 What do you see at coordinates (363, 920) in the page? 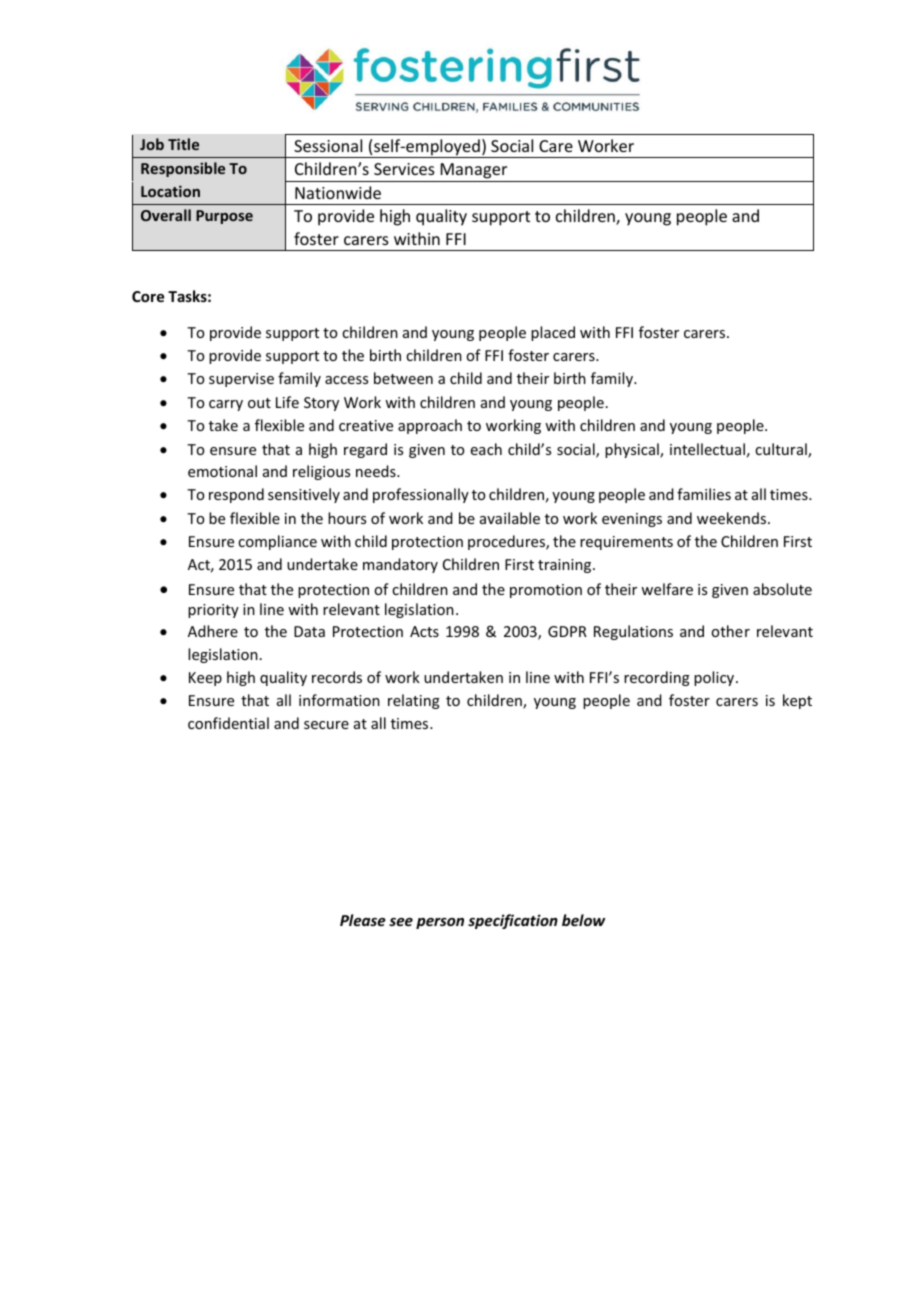
I see `Please` at bounding box center [363, 920].
